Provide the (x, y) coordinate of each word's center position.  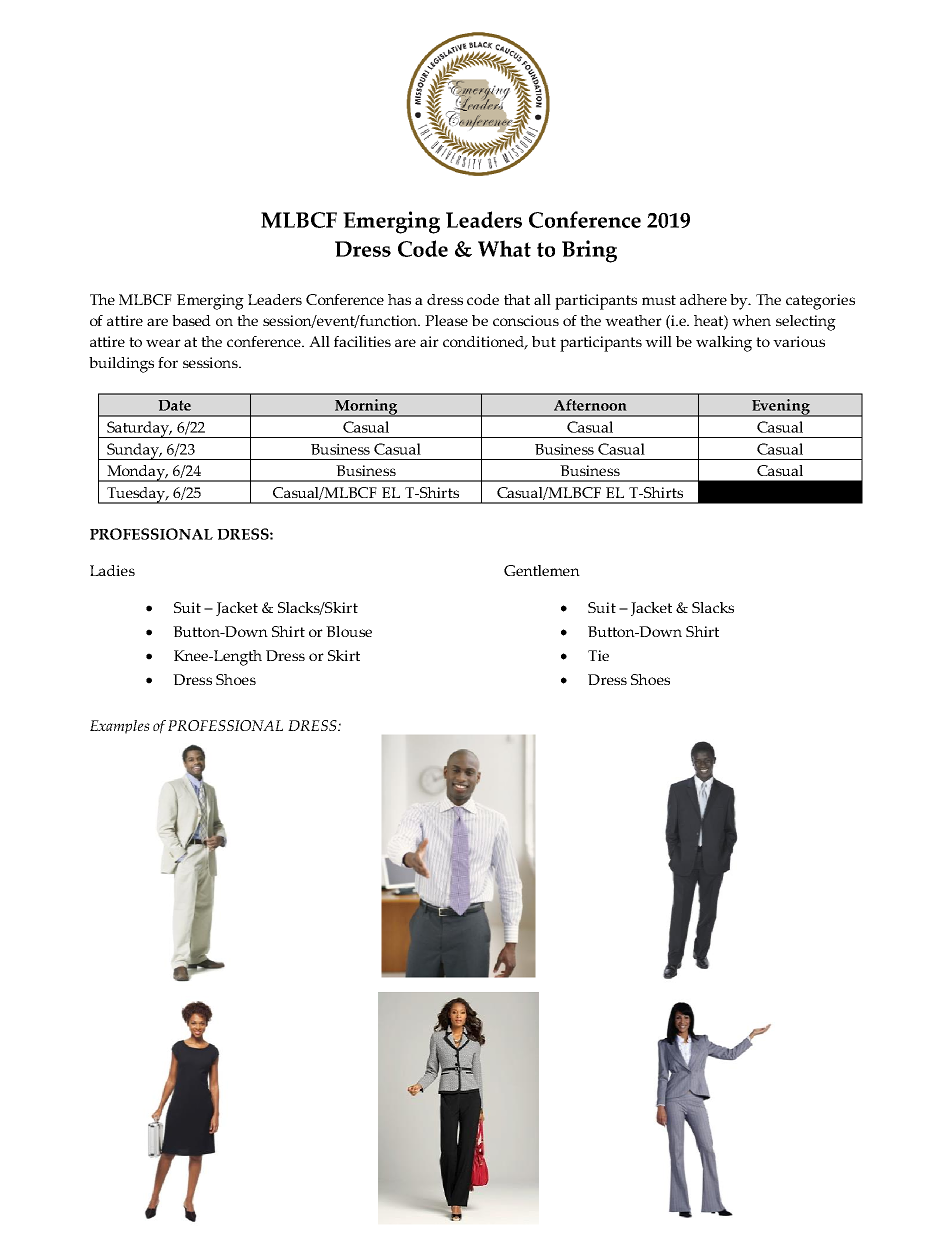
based (191, 320)
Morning (366, 408)
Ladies (112, 570)
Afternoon (590, 405)
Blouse (349, 631)
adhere (703, 299)
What (504, 248)
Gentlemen (542, 570)
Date (174, 405)
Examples (120, 727)
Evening (780, 408)
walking (724, 344)
